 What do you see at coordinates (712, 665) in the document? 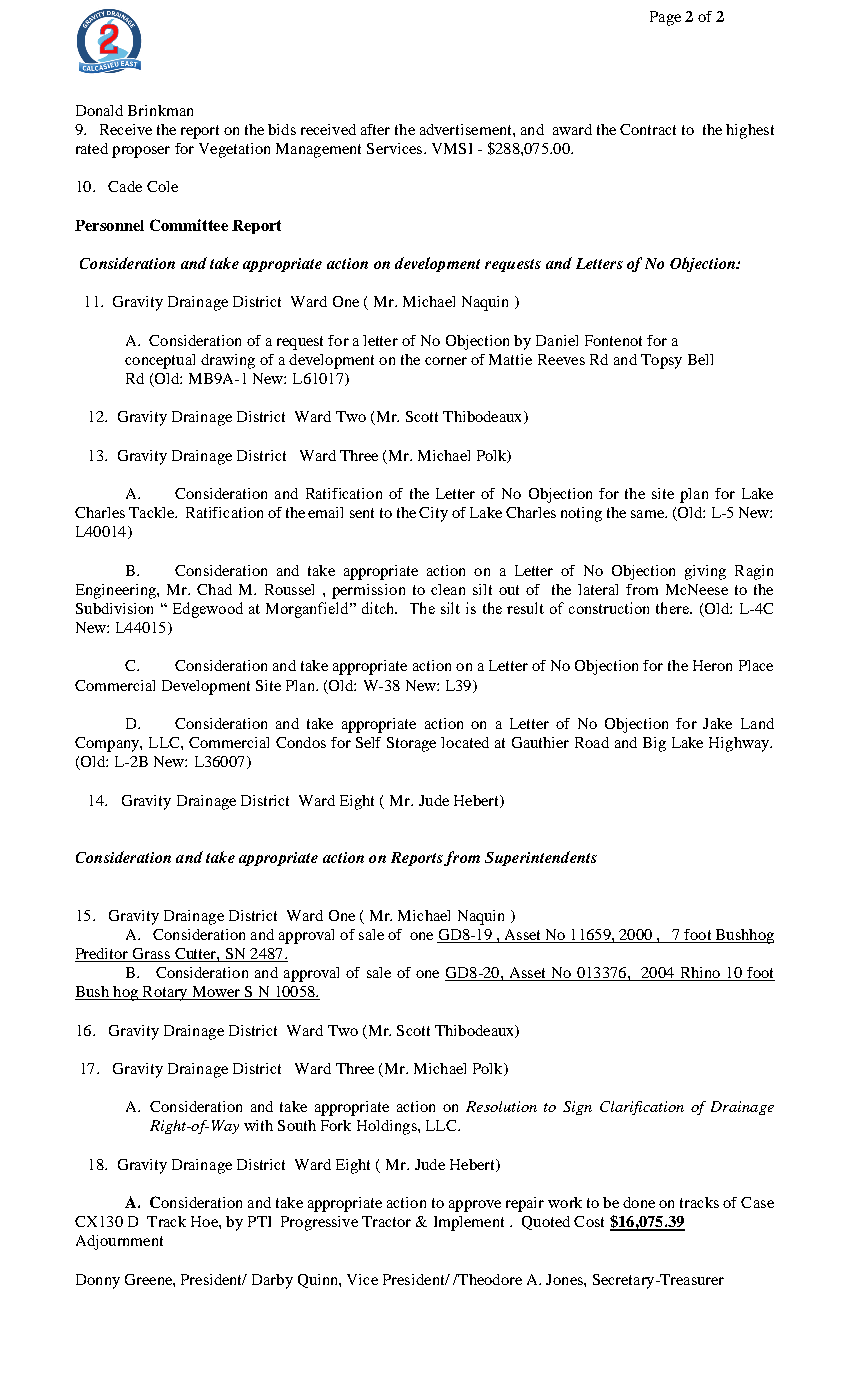
I see `Heron` at bounding box center [712, 665].
